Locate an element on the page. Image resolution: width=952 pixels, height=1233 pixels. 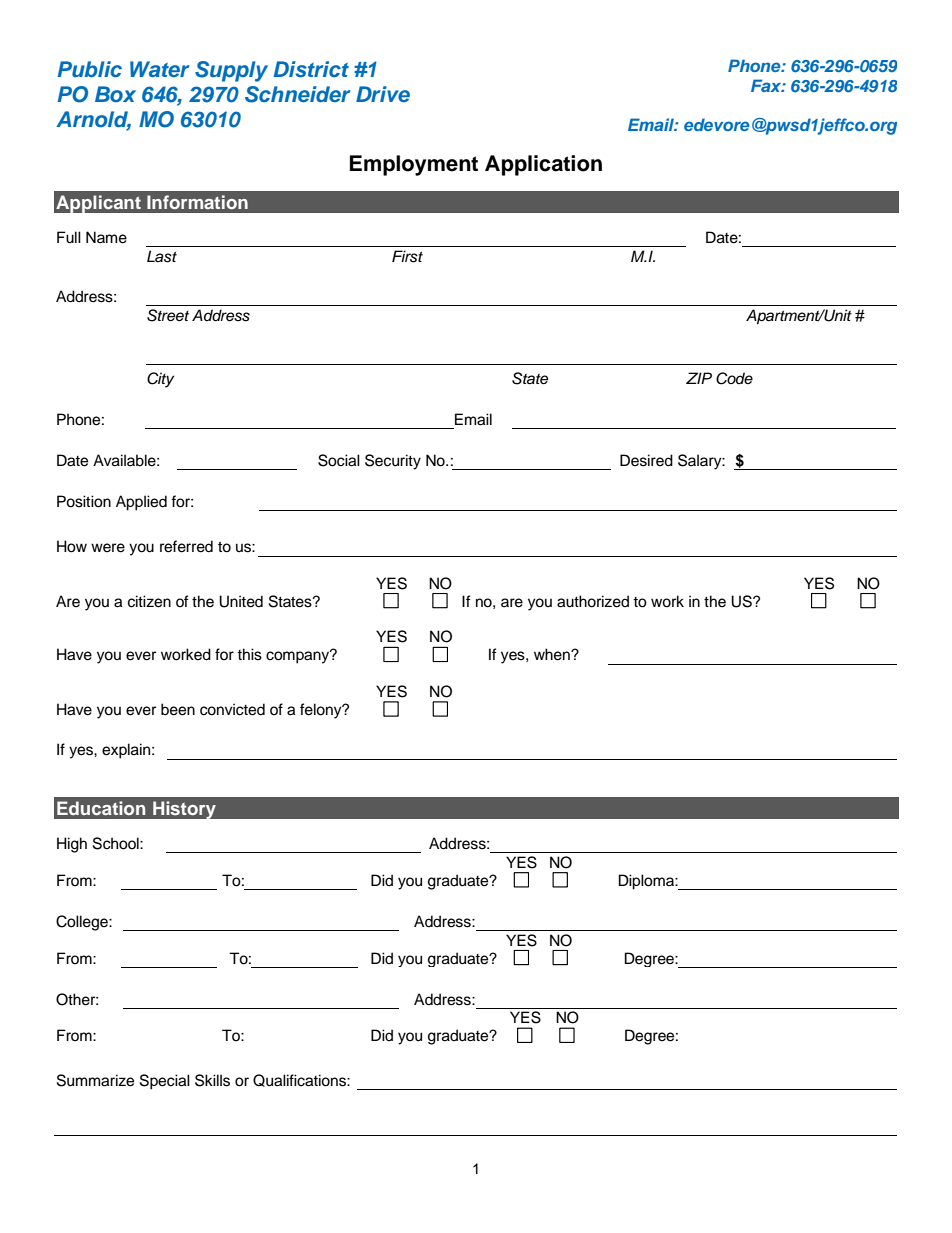
Special is located at coordinates (165, 1082).
